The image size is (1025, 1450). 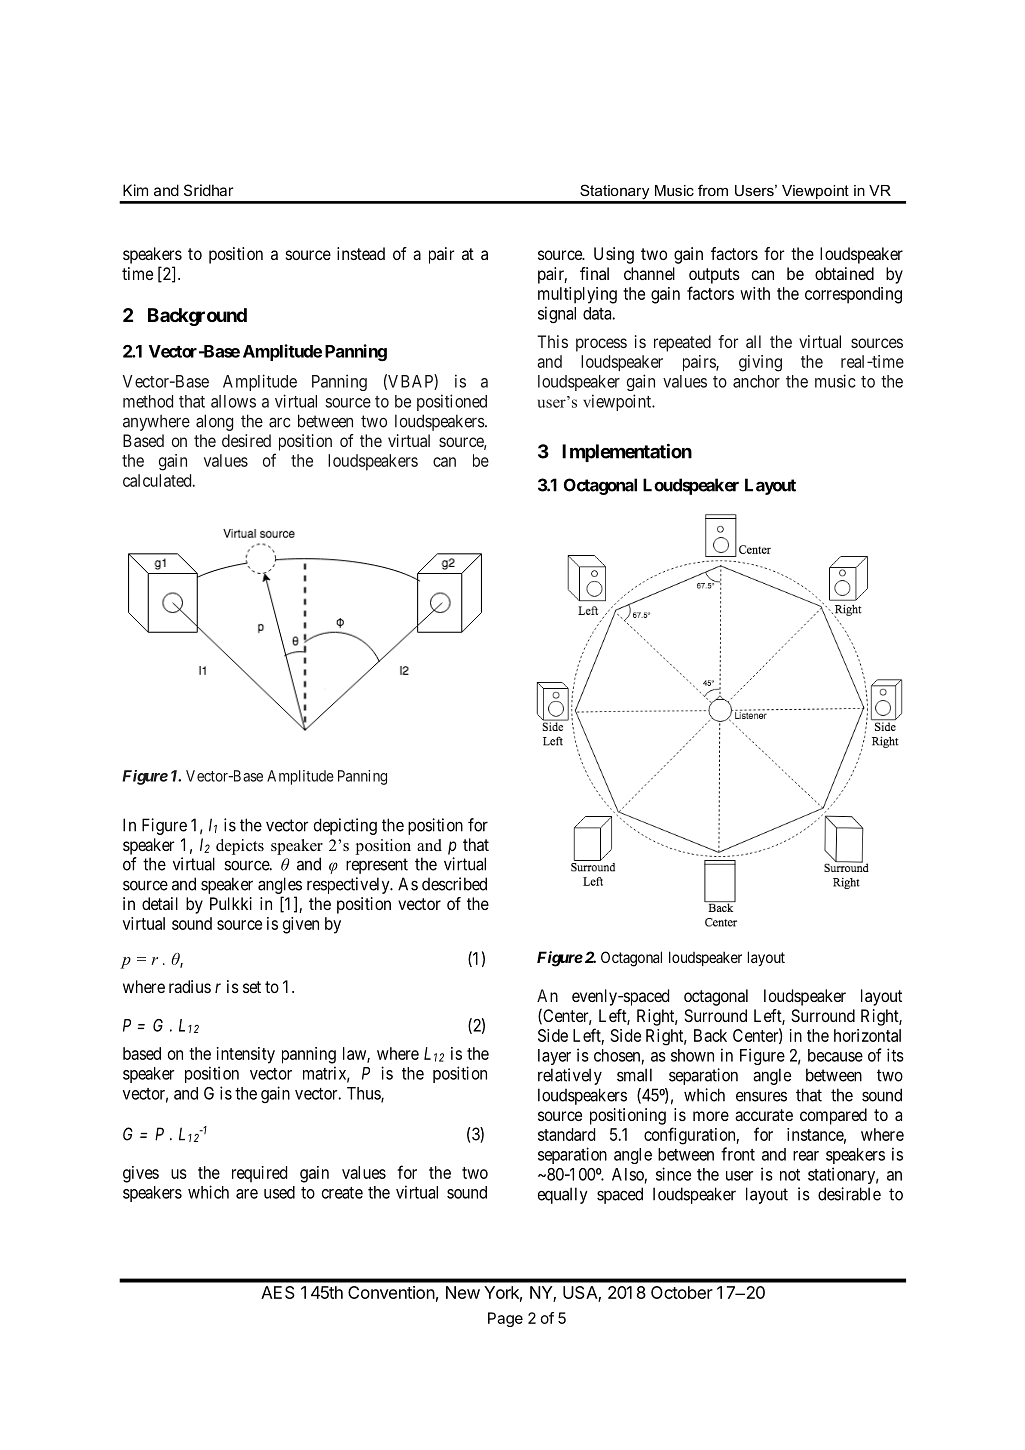 What do you see at coordinates (505, 1319) in the image?
I see `Page` at bounding box center [505, 1319].
